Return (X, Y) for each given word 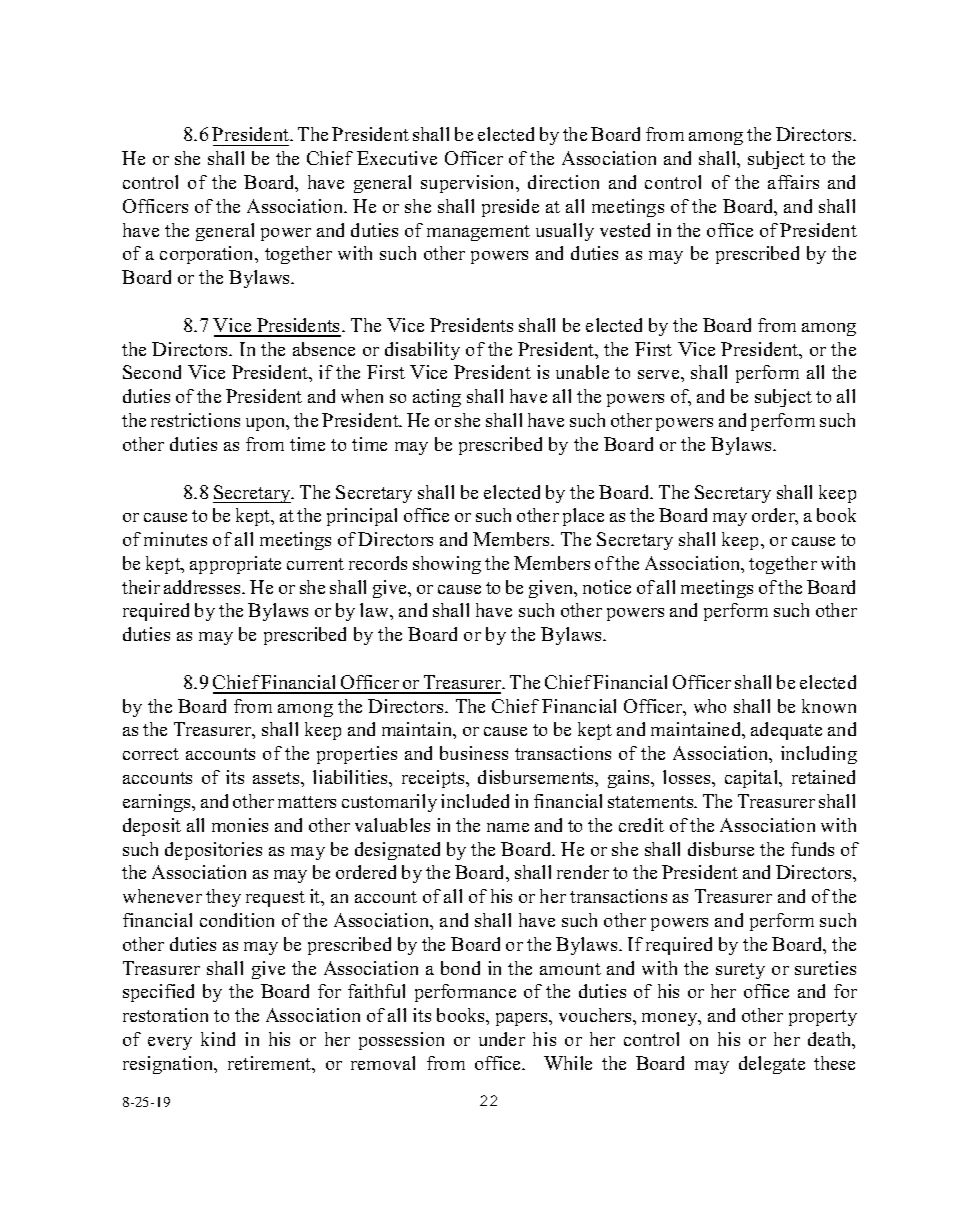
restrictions (195, 420)
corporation (208, 255)
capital (753, 779)
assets (277, 778)
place (583, 517)
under (502, 1039)
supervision (469, 184)
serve (660, 374)
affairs (793, 182)
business (474, 753)
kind (218, 1039)
